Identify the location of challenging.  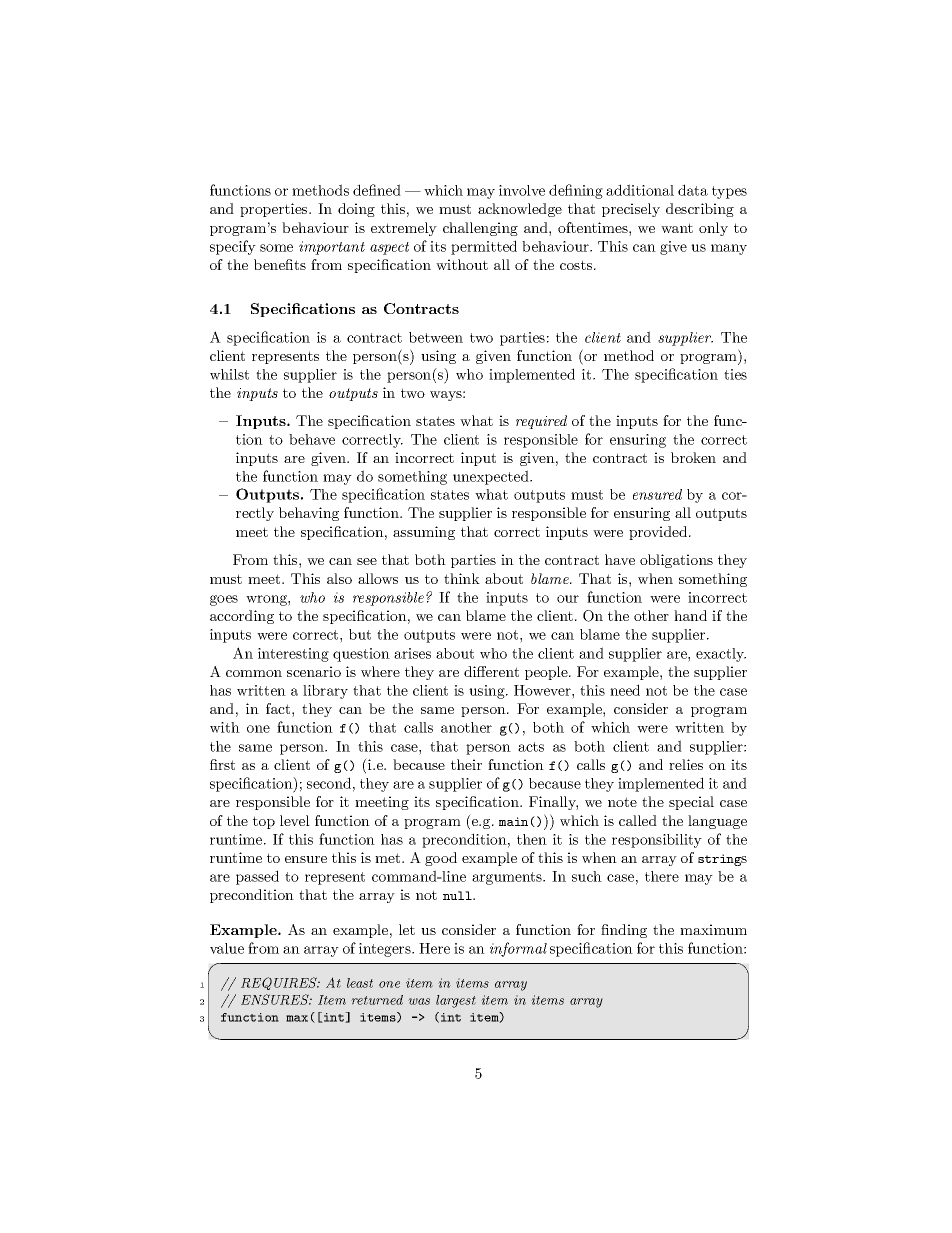
(480, 229).
